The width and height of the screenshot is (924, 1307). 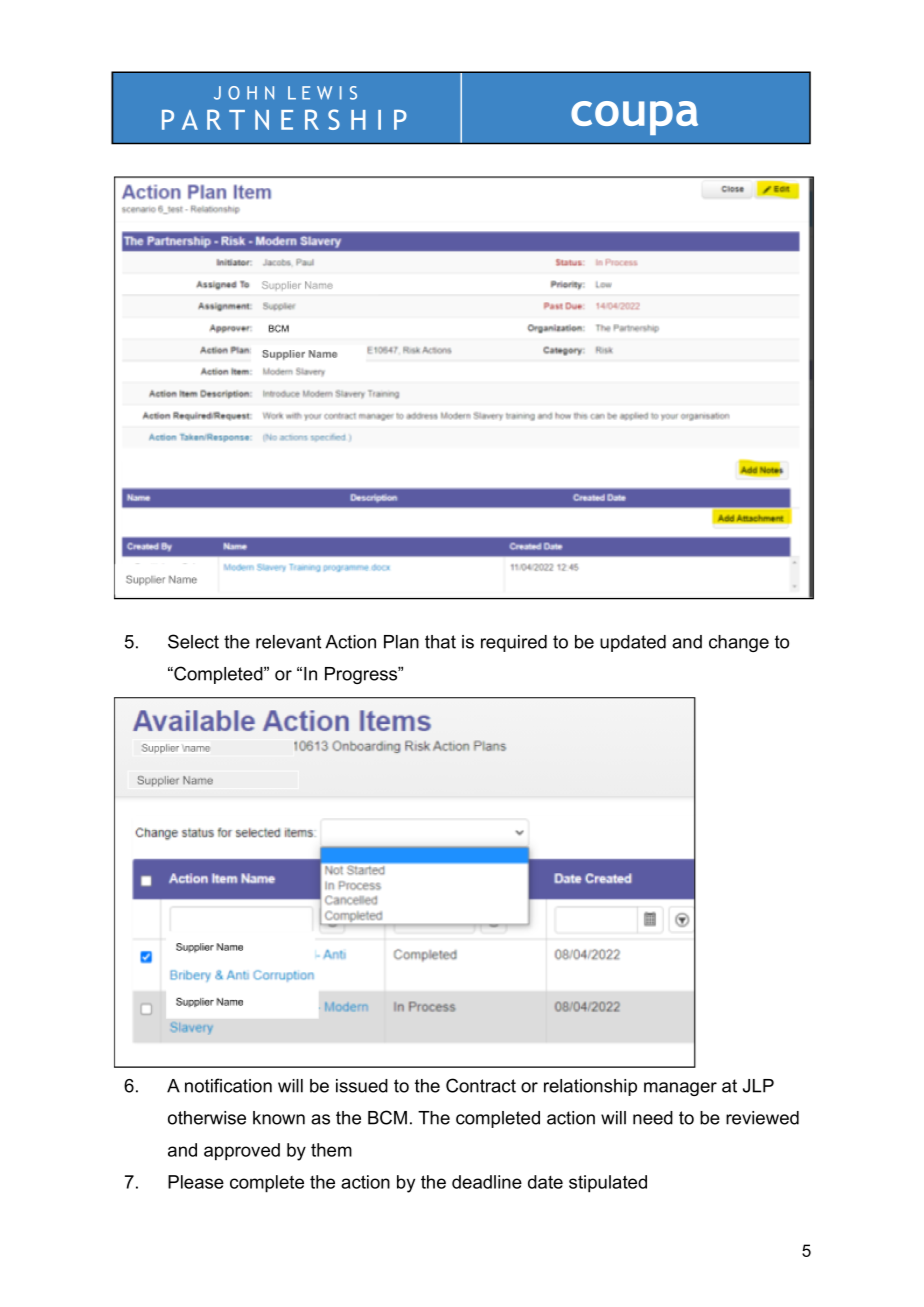 I want to click on change, so click(x=739, y=643).
